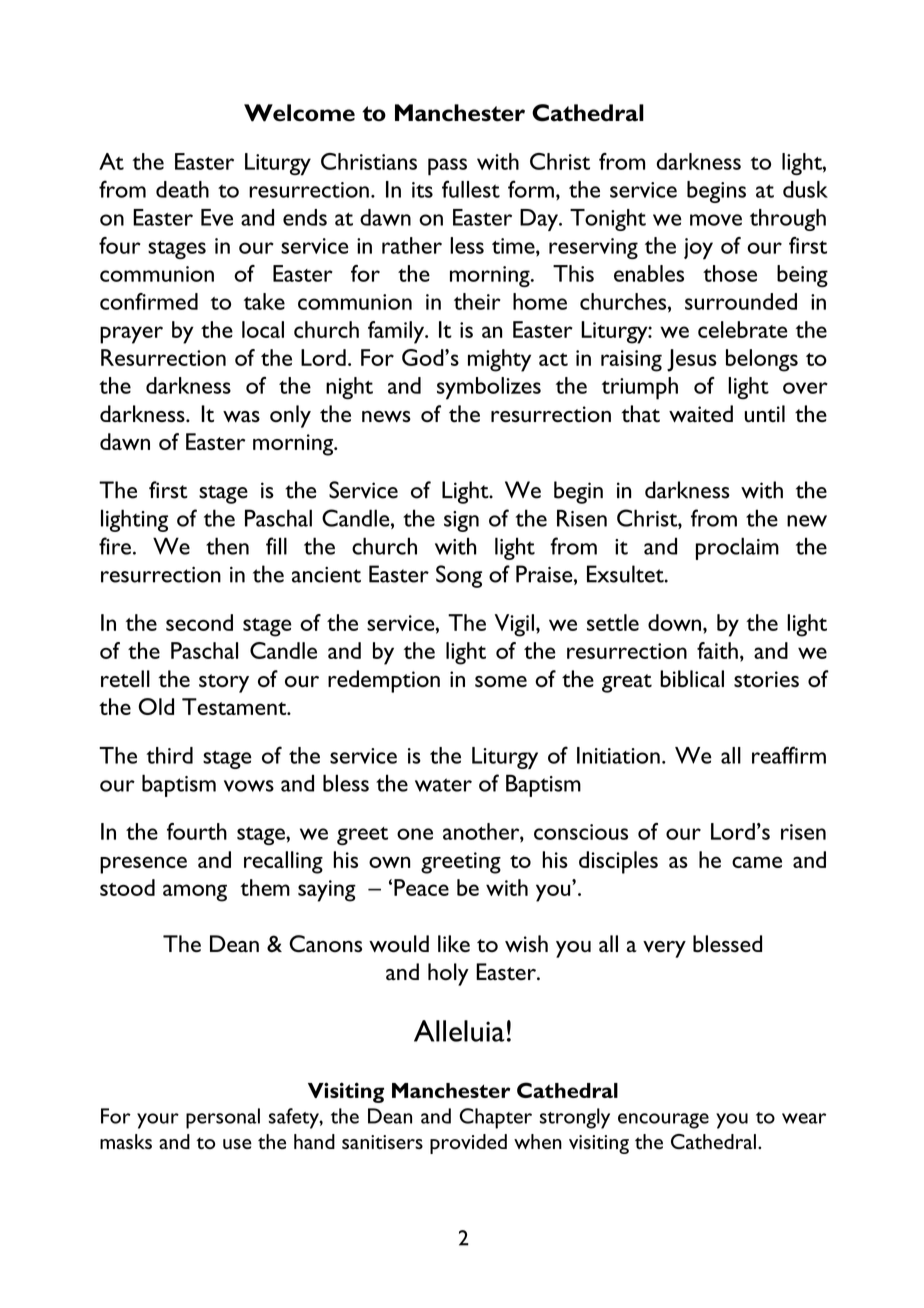 The height and width of the page is (1308, 924). What do you see at coordinates (717, 650) in the page?
I see `faith` at bounding box center [717, 650].
